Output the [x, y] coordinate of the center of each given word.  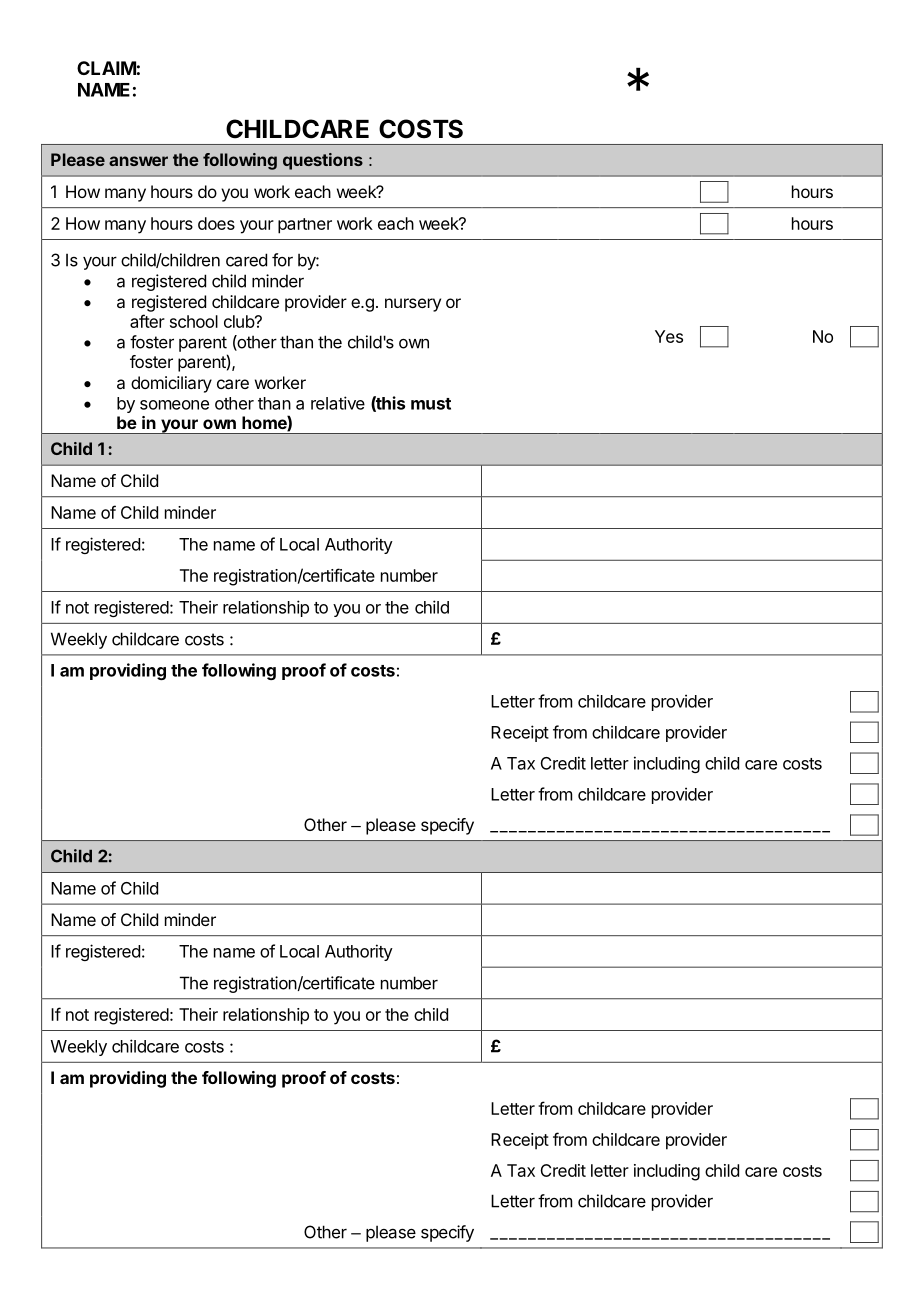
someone [174, 405]
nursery [413, 305]
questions [323, 161]
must [431, 404]
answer [138, 161]
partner [305, 226]
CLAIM [107, 68]
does [216, 223]
